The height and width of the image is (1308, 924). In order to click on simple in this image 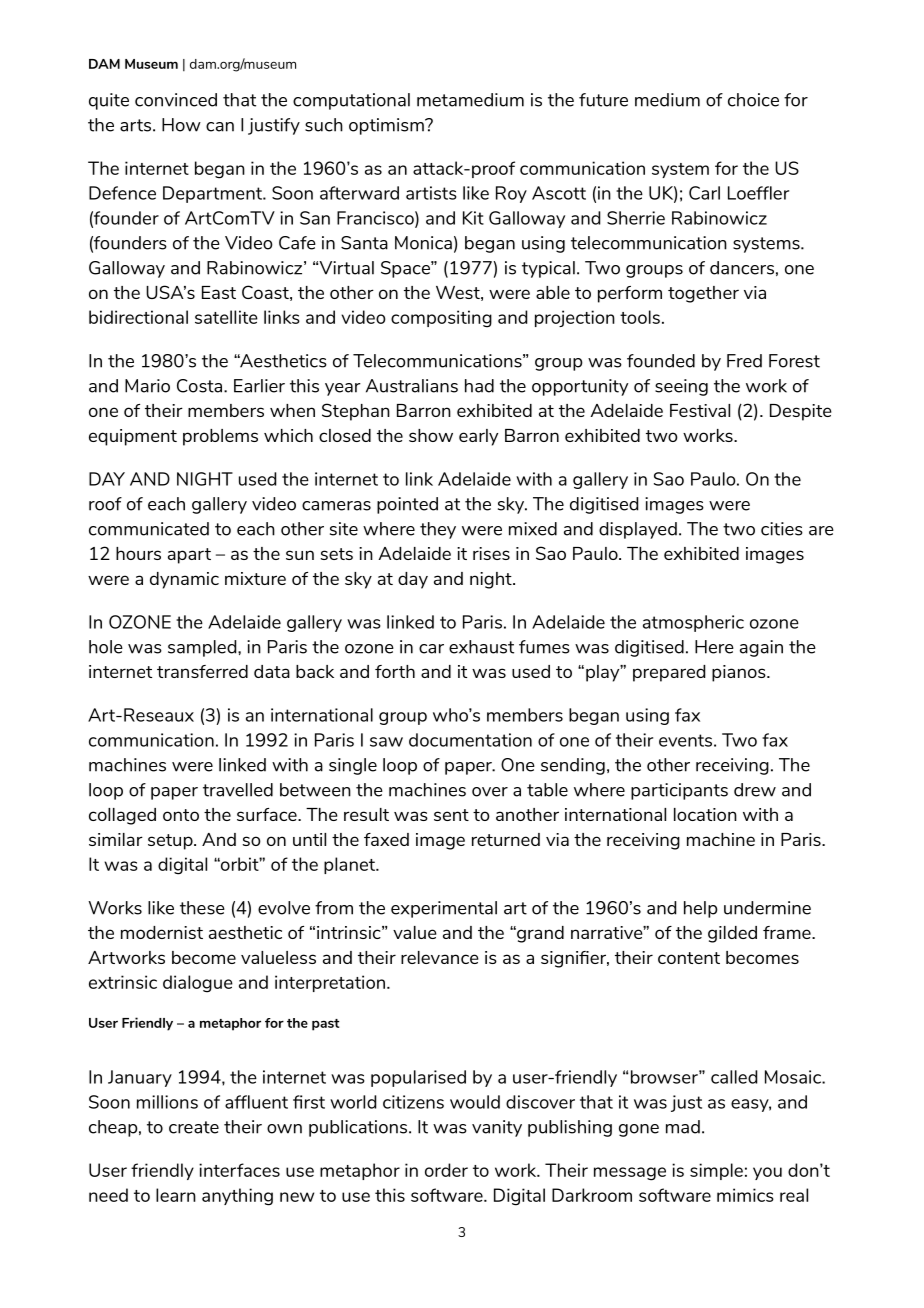, I will do `click(716, 1171)`.
